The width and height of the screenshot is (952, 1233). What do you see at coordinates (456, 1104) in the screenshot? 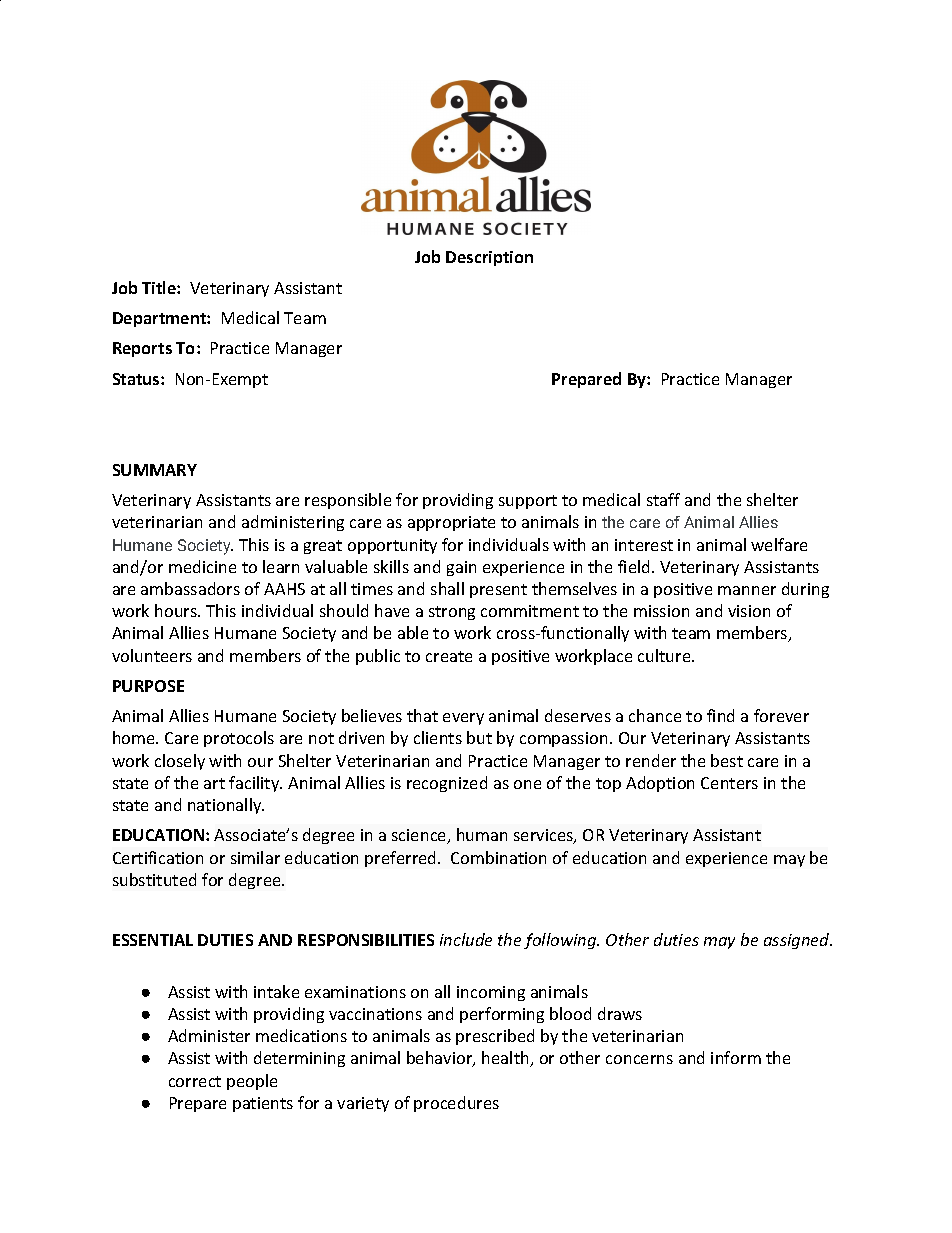
I see `procedures` at bounding box center [456, 1104].
